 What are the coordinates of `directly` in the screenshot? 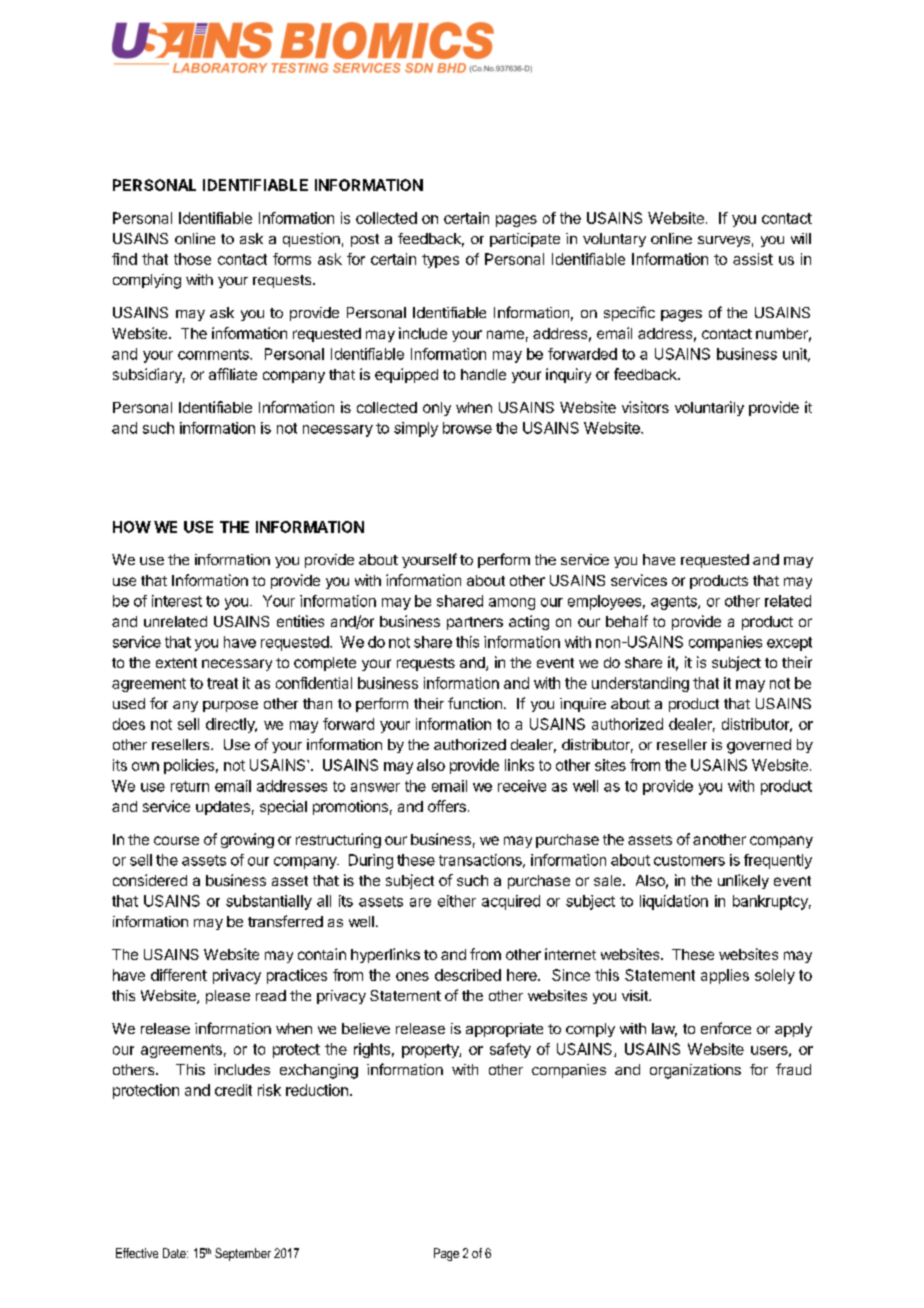 It's located at (231, 725).
